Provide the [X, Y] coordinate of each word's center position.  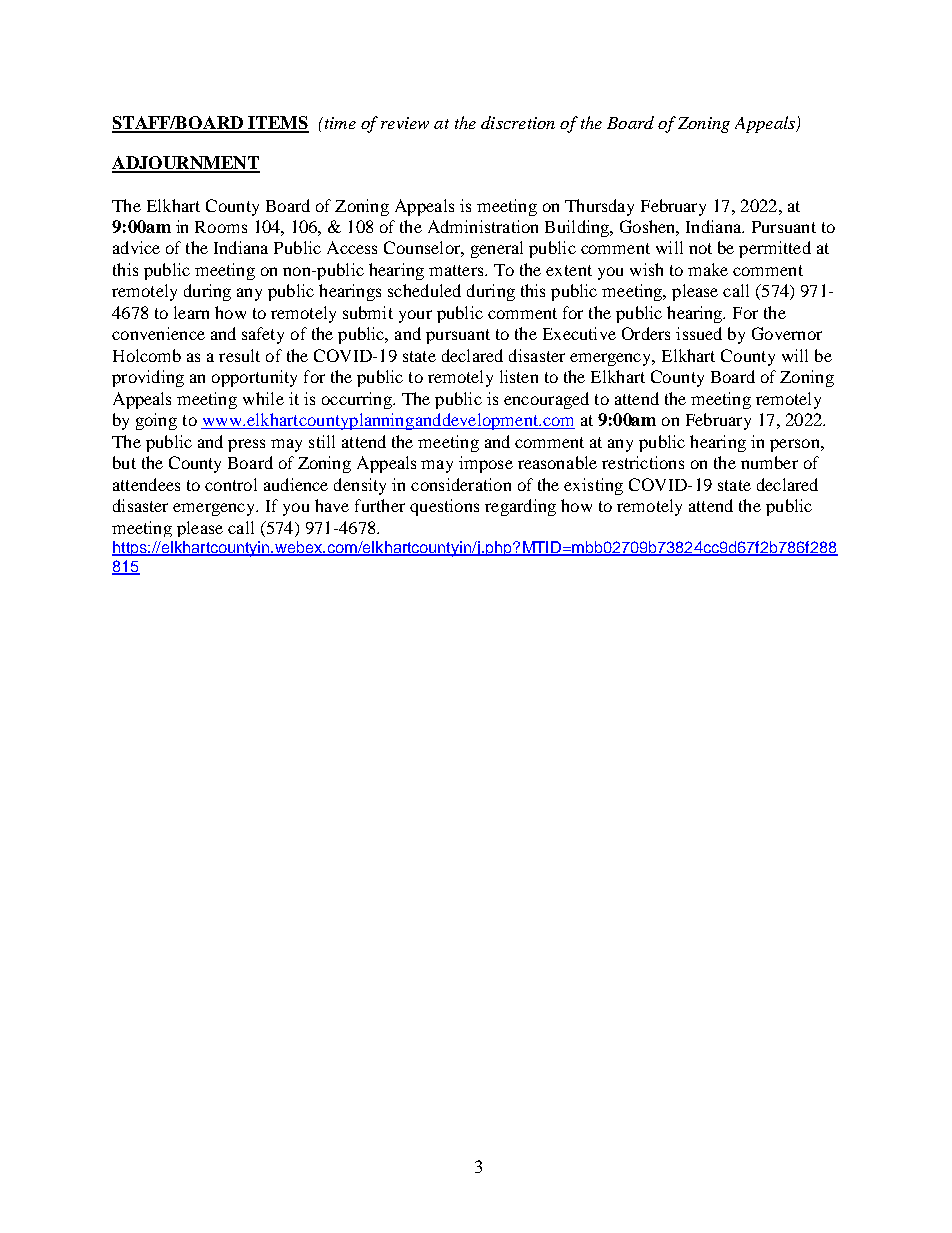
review [405, 123]
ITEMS [277, 124]
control [231, 484]
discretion [518, 122]
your [415, 316]
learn [191, 312]
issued [699, 333]
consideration [461, 484]
